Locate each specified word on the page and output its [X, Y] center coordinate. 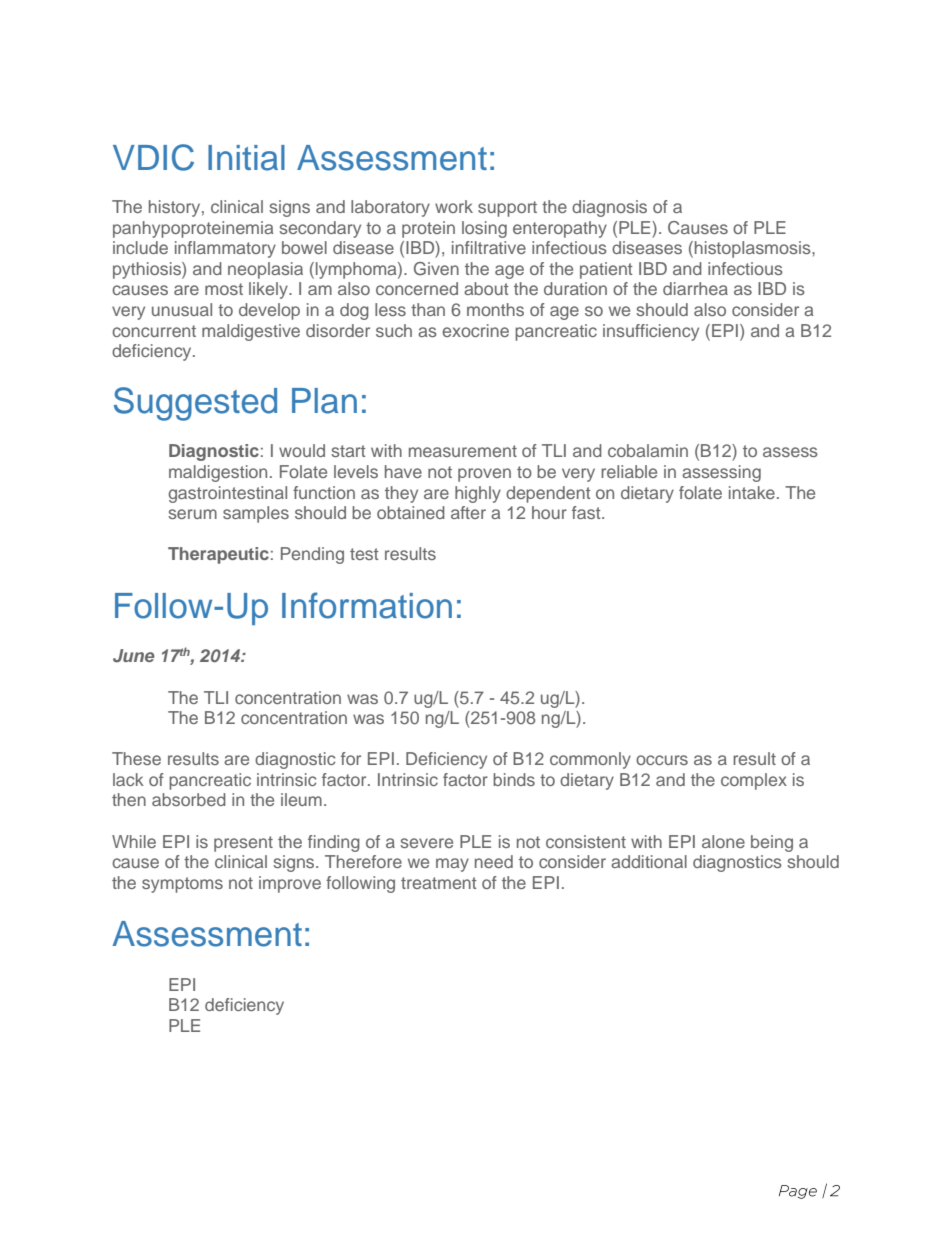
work [454, 206]
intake [752, 492]
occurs [662, 760]
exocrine [475, 330]
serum [192, 514]
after [468, 512]
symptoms [182, 885]
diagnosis [609, 208]
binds [514, 779]
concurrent [154, 331]
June [134, 656]
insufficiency [651, 332]
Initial [246, 158]
